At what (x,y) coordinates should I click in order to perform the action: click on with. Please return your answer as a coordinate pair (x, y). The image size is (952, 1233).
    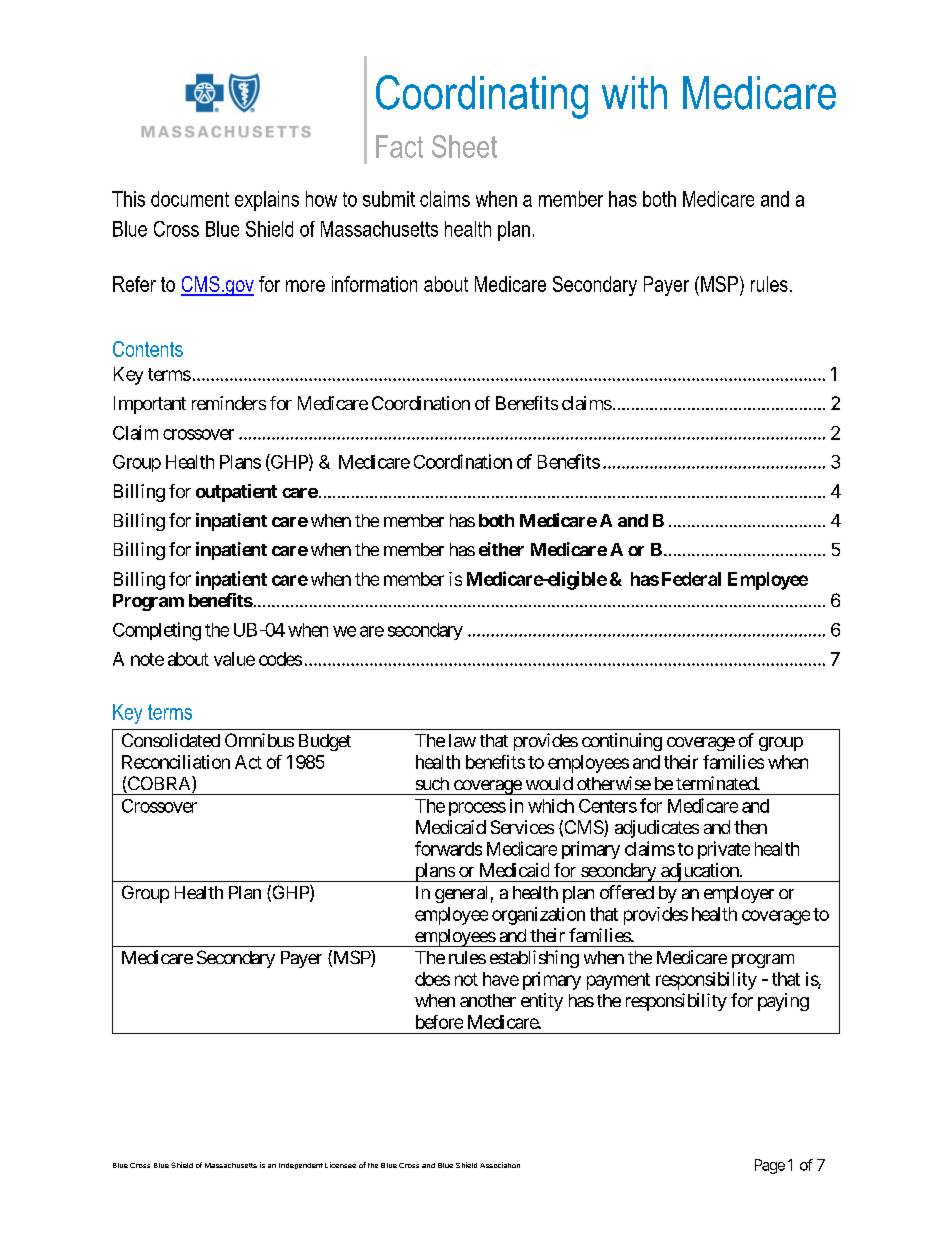
    Looking at the image, I should click on (634, 92).
